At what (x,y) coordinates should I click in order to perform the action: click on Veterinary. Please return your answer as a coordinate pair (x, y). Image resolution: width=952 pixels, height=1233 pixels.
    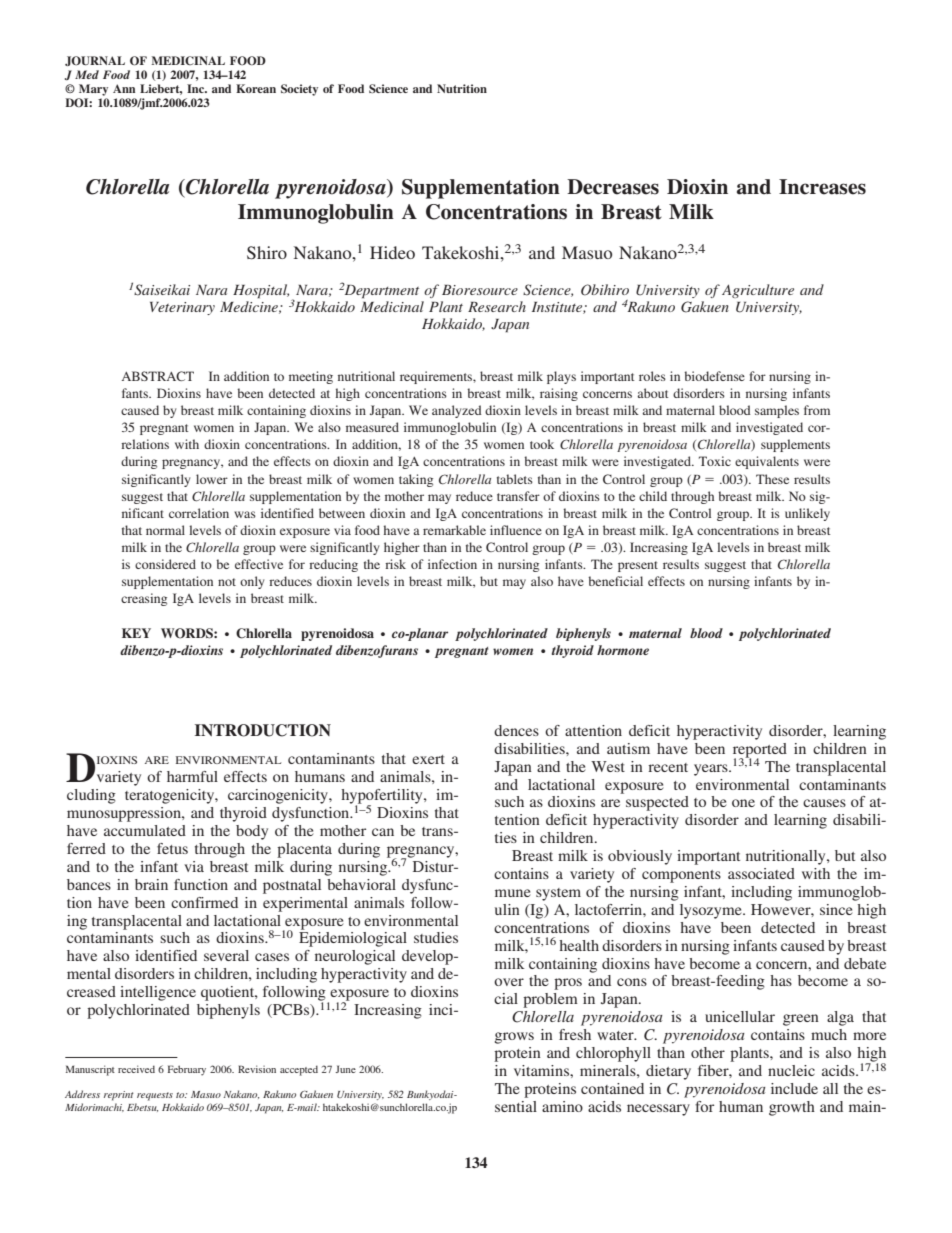
    Looking at the image, I should click on (182, 308).
